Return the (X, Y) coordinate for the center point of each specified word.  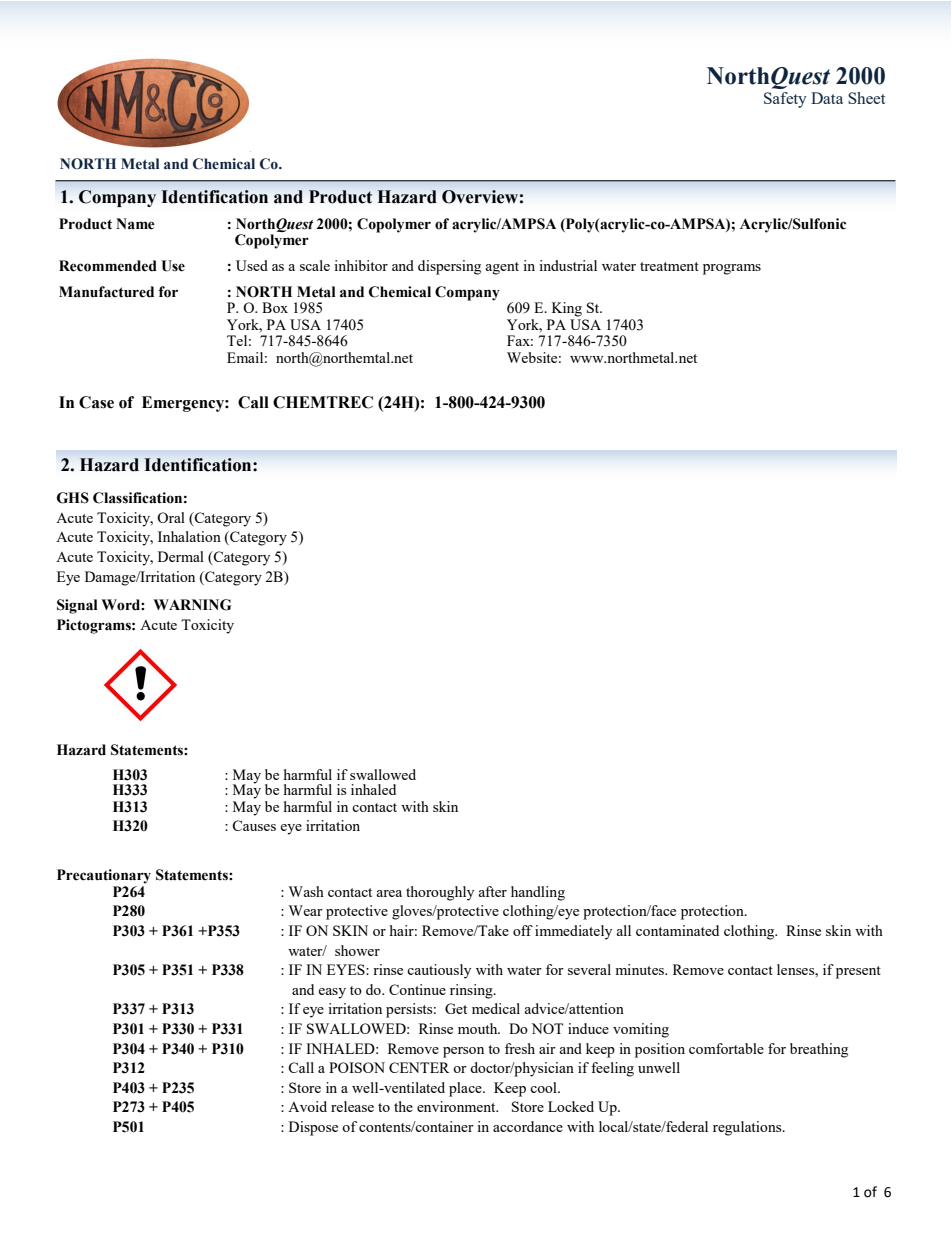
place (466, 1089)
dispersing (449, 267)
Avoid (307, 1106)
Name (135, 224)
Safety (785, 100)
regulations (748, 1128)
